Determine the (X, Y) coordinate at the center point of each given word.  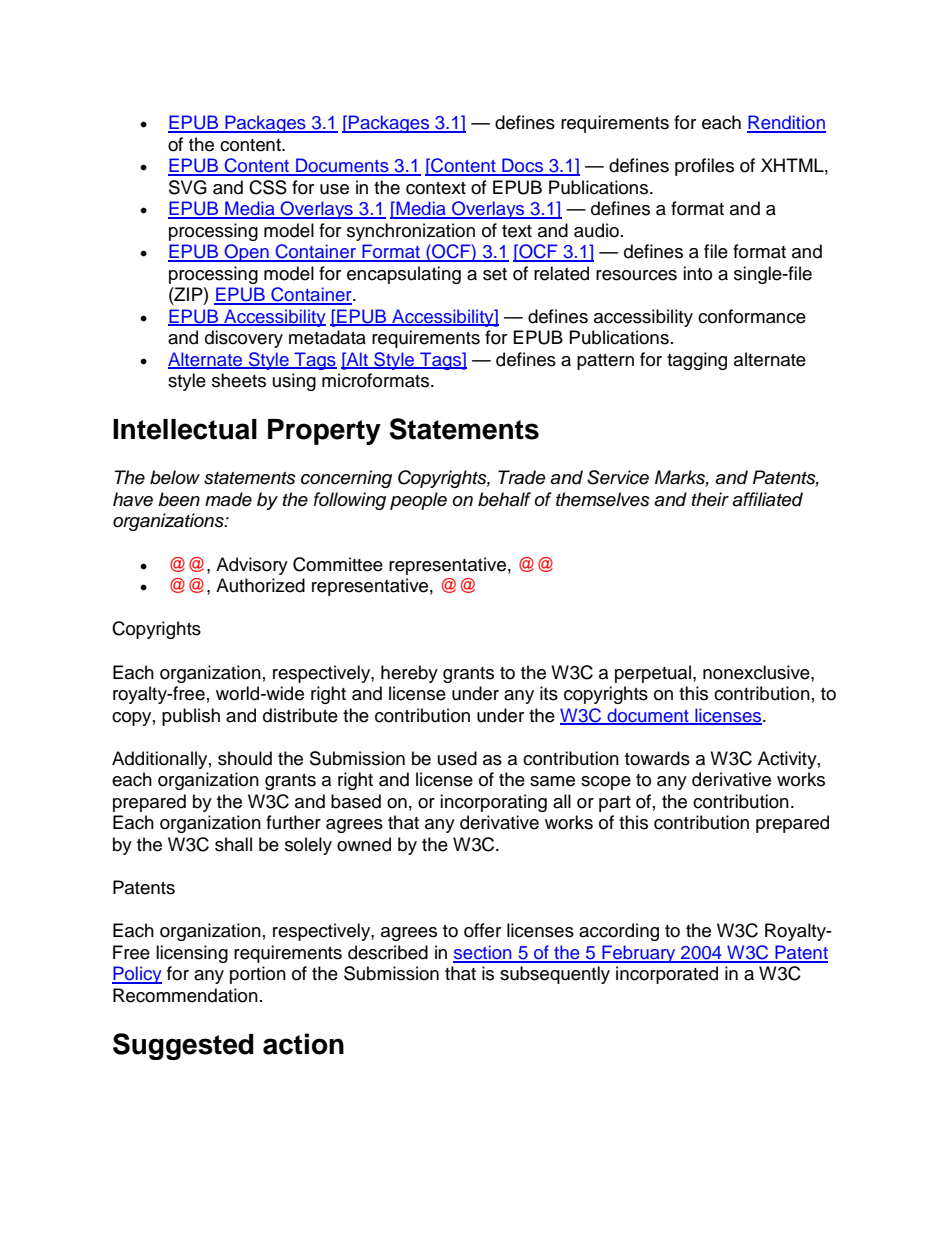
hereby (409, 674)
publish (191, 717)
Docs (523, 166)
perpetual (653, 674)
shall (233, 844)
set (495, 274)
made (228, 499)
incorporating (493, 803)
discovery (244, 339)
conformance (752, 316)
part (615, 804)
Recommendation (185, 995)
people (418, 501)
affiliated (767, 499)
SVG (188, 187)
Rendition (786, 123)
